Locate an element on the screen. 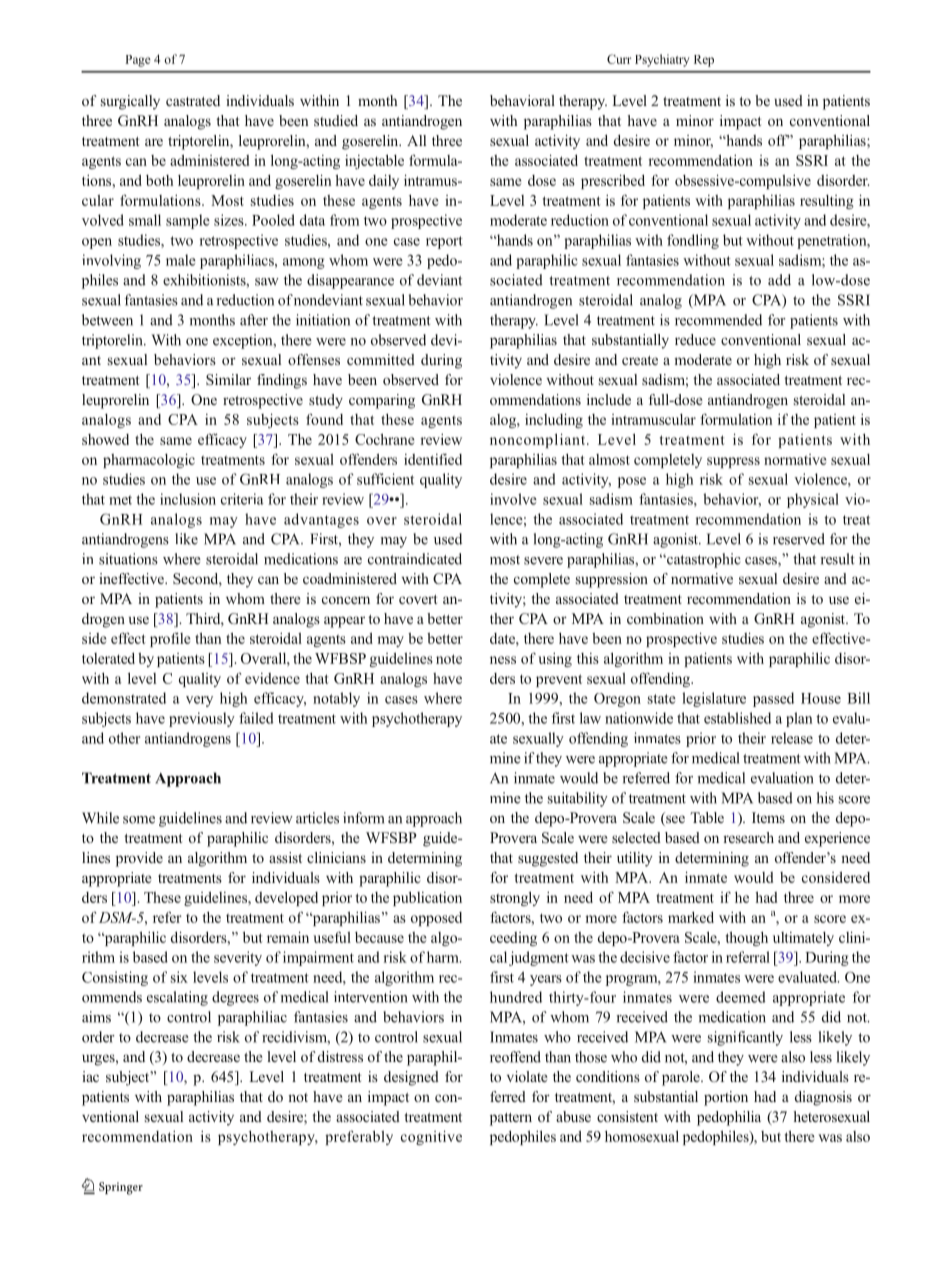 The height and width of the screenshot is (1265, 952). aims is located at coordinates (96, 1017).
